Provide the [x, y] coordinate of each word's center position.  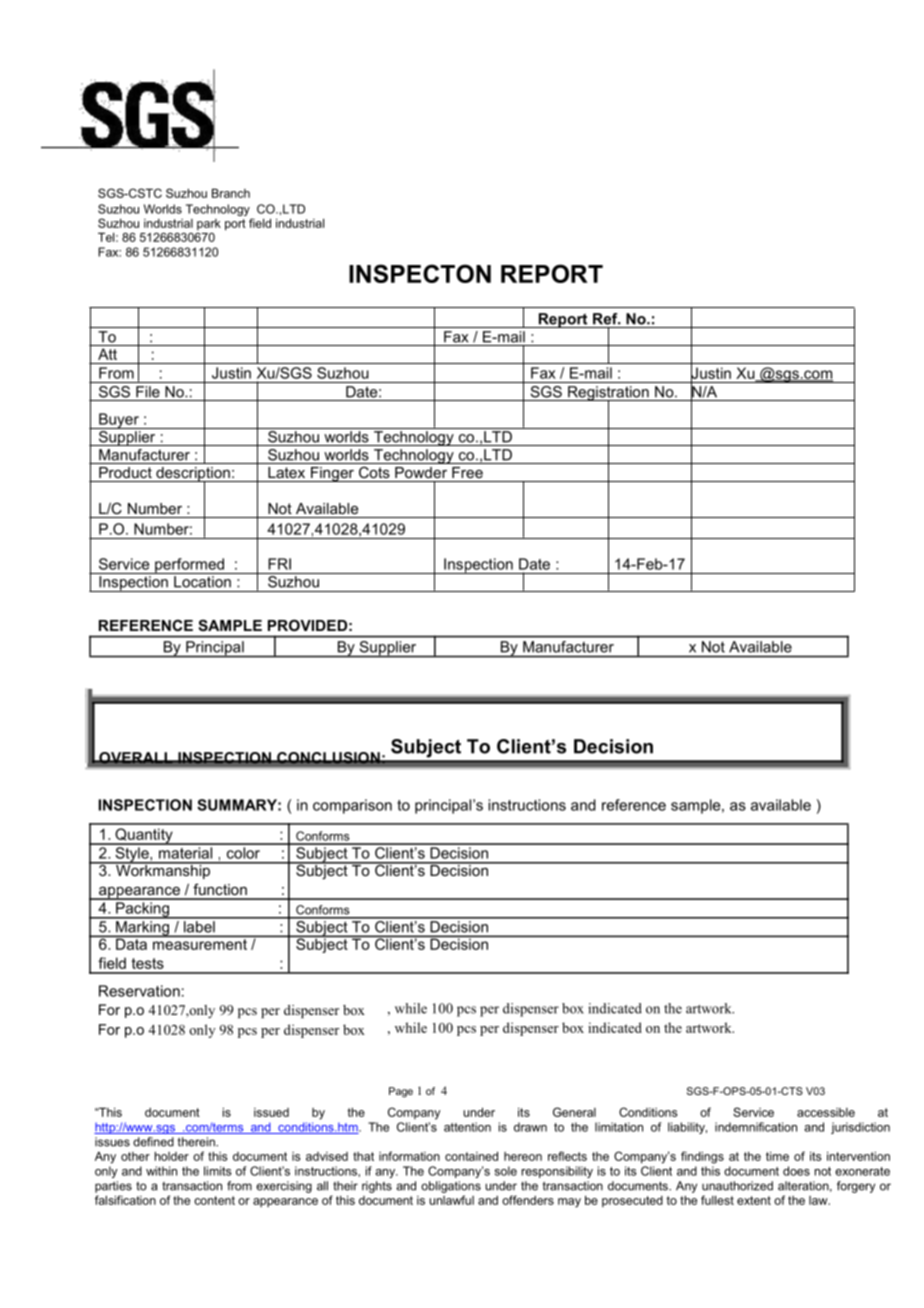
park [209, 226]
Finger [332, 474]
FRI [279, 564]
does [796, 1171]
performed [189, 566]
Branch [231, 193]
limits [218, 1171]
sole [506, 1171]
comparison [352, 806]
